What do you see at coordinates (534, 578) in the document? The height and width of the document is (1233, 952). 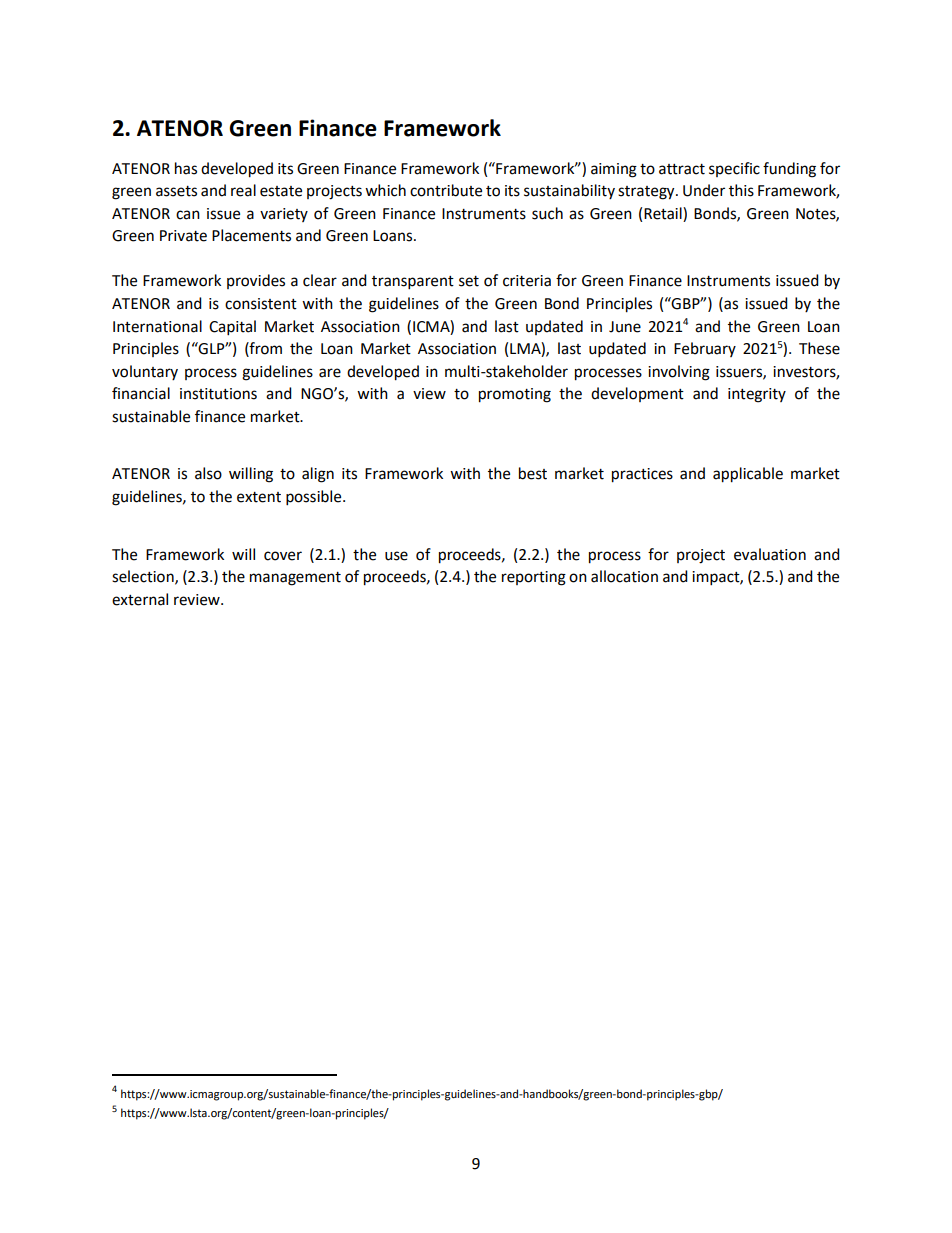 I see `reporting` at bounding box center [534, 578].
